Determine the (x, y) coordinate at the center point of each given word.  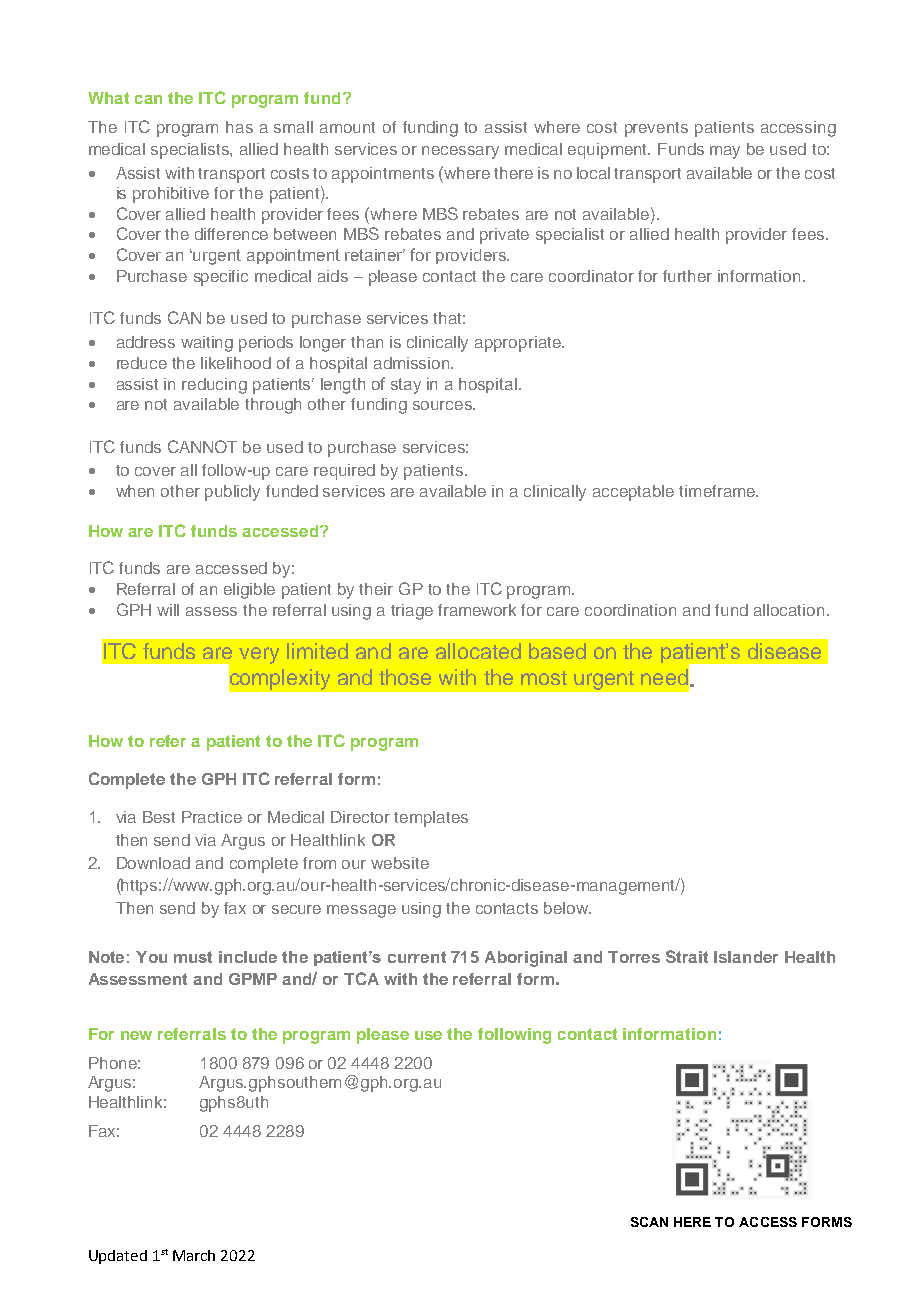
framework (477, 610)
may (725, 152)
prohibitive (171, 195)
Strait (687, 956)
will (168, 610)
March (194, 1255)
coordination (630, 610)
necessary (460, 152)
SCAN (649, 1222)
